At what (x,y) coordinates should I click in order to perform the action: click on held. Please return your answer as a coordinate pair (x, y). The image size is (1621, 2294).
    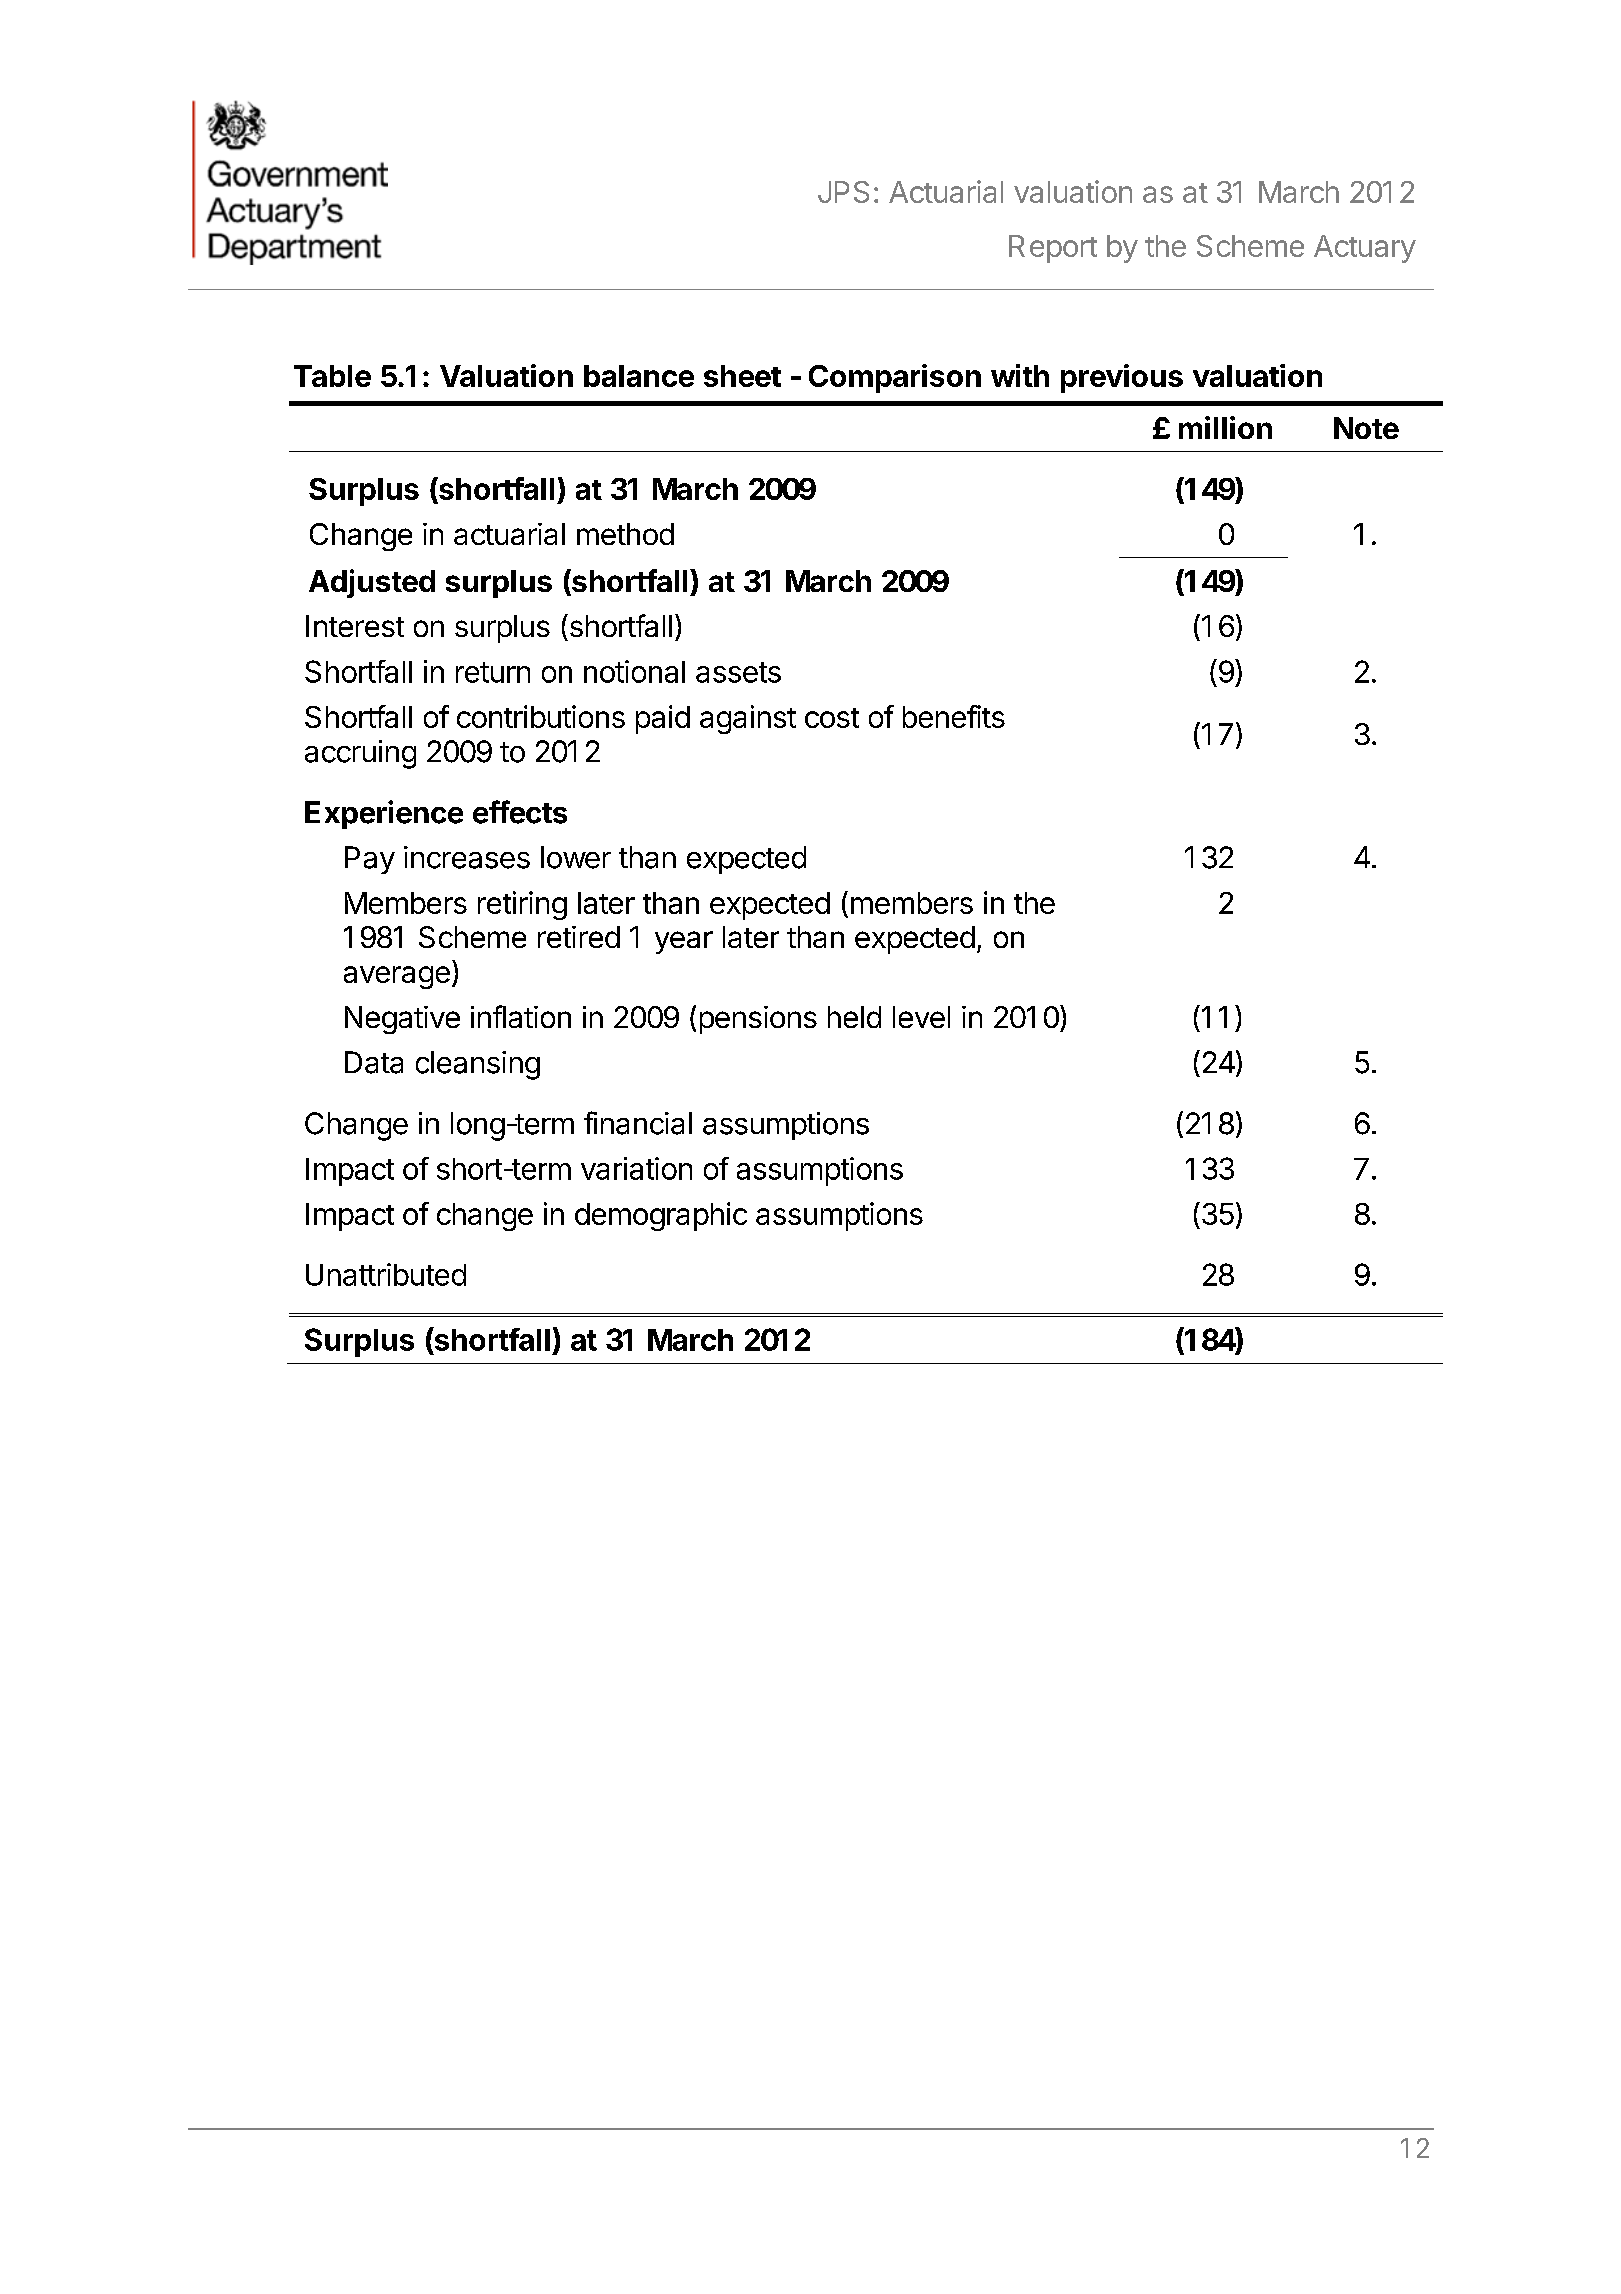
    Looking at the image, I should click on (854, 1017).
